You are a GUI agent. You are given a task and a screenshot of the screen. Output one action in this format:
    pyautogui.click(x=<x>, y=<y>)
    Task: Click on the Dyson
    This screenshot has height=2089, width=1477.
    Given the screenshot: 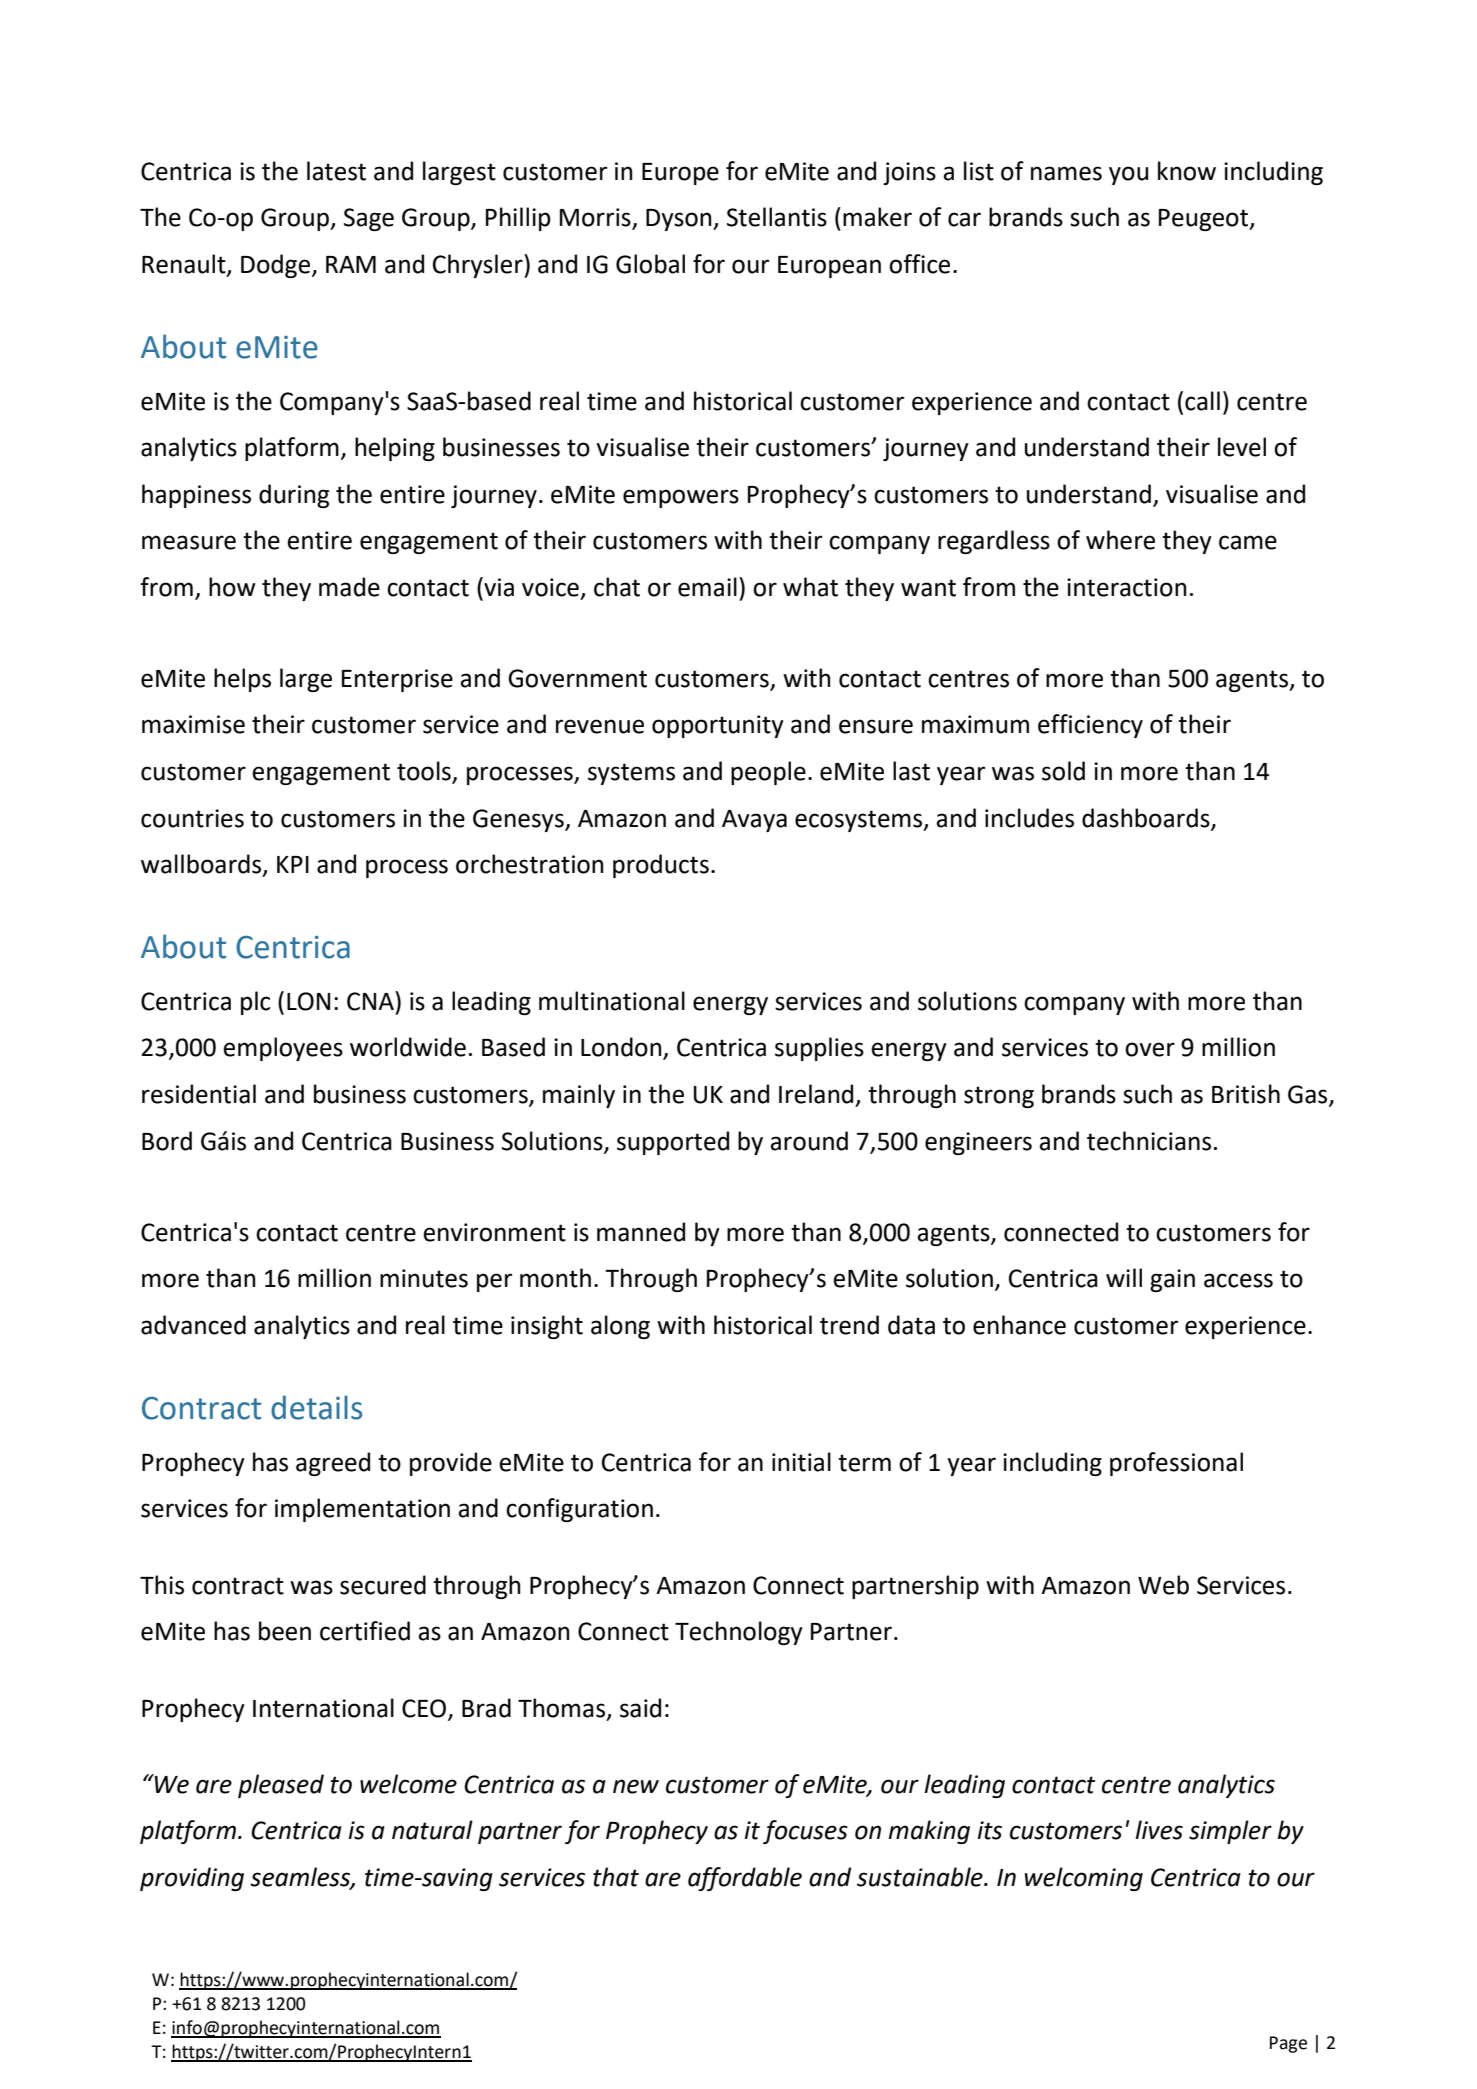 What is the action you would take?
    pyautogui.click(x=680, y=220)
